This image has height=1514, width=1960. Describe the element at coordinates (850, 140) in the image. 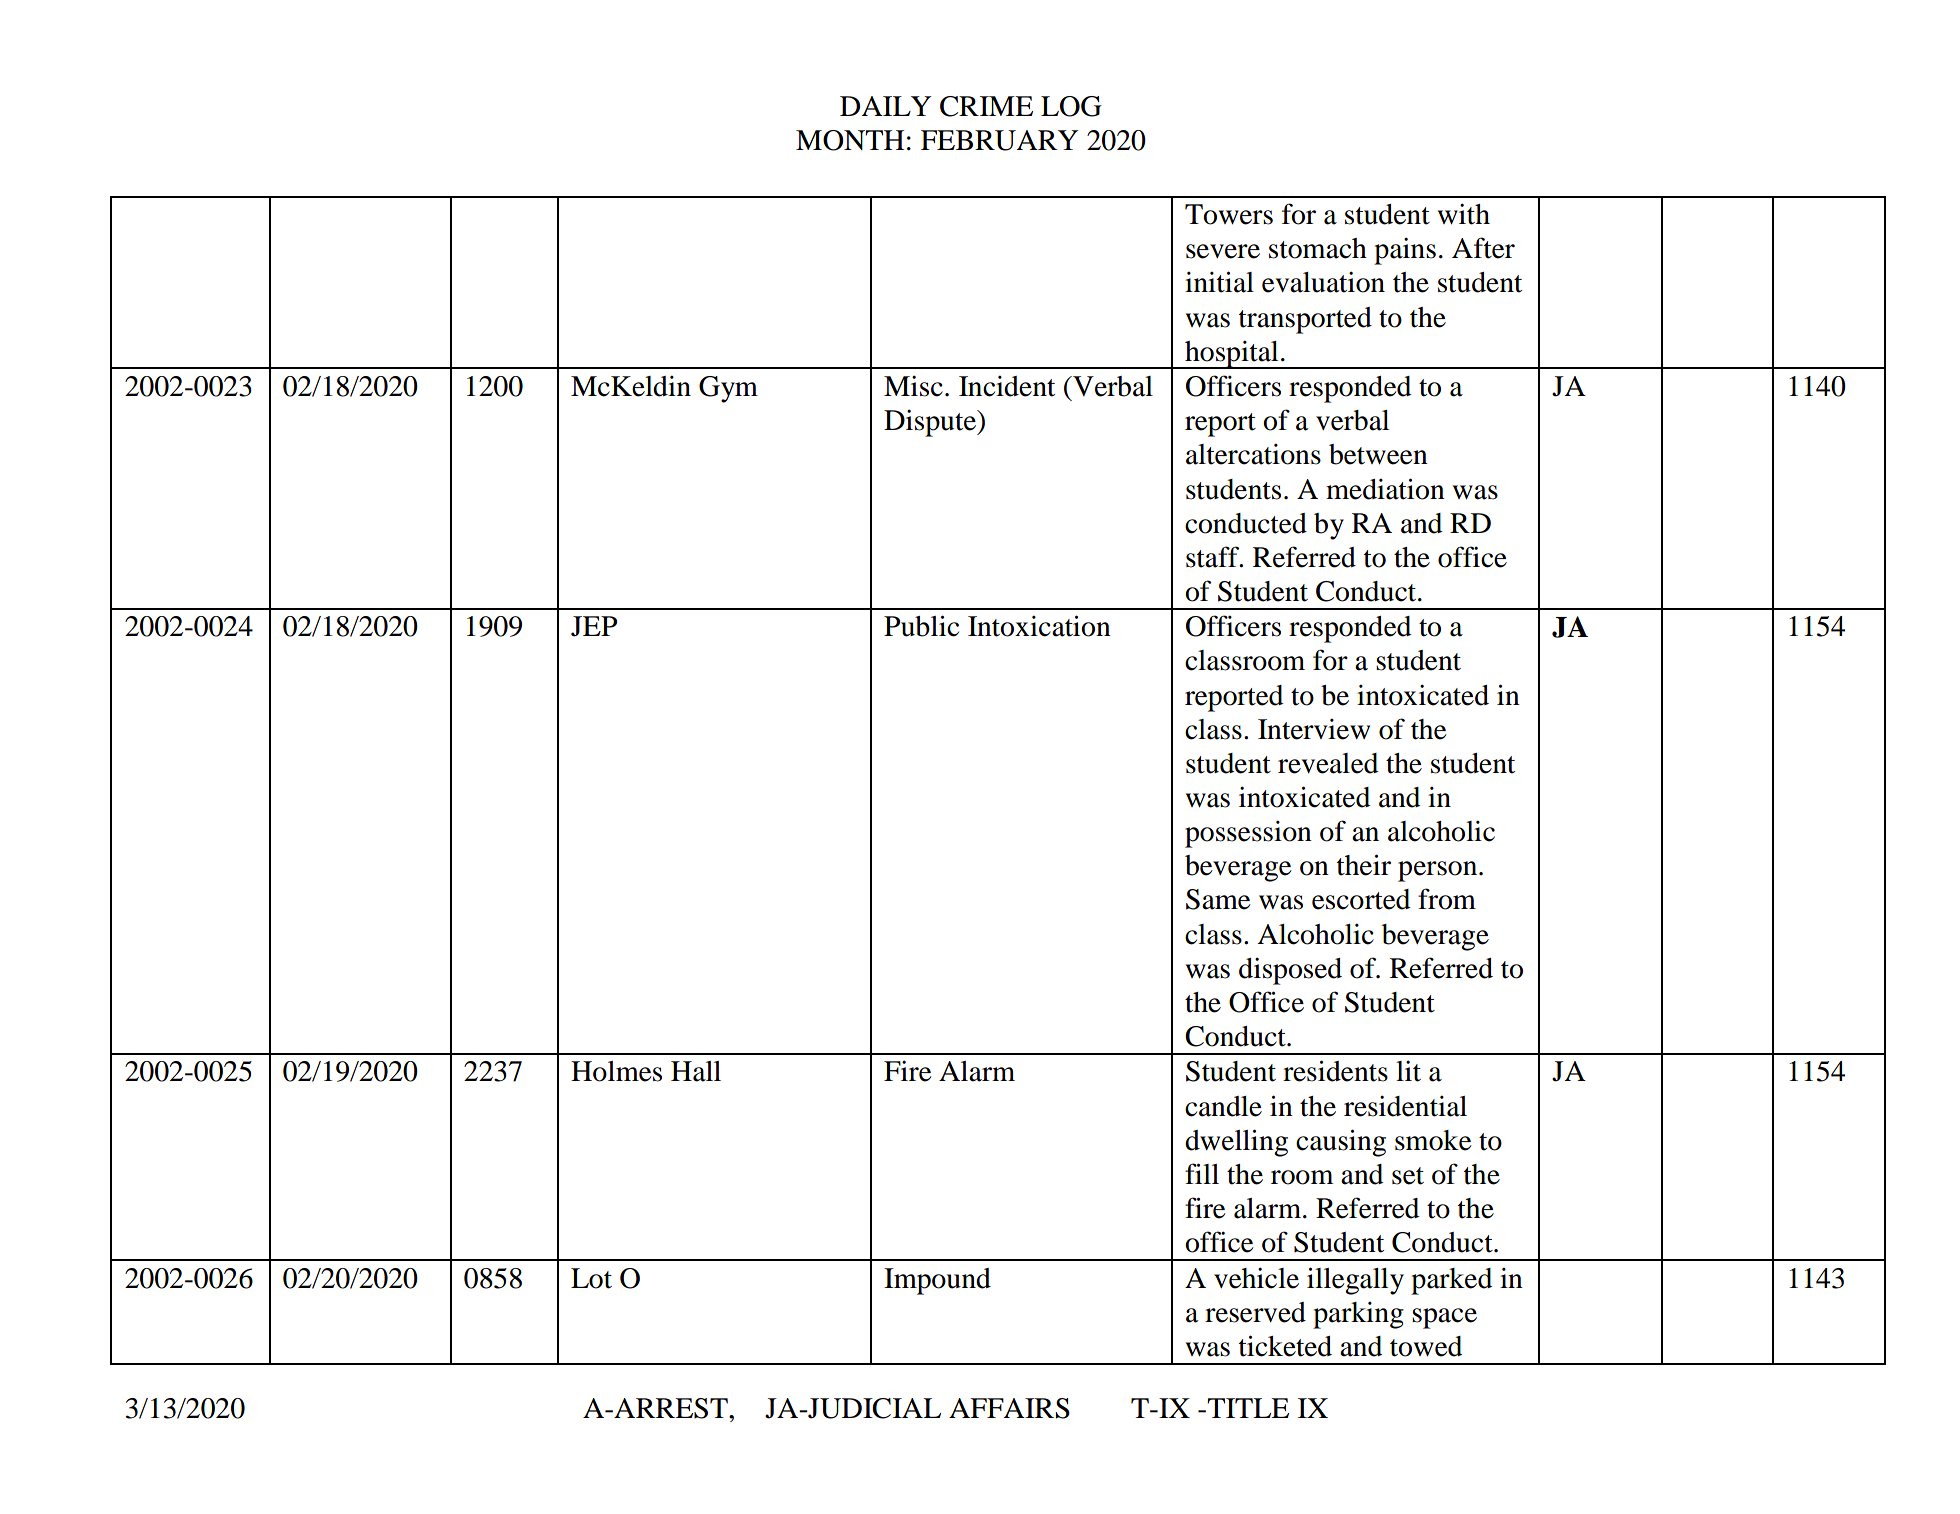

I see `MONTH` at that location.
